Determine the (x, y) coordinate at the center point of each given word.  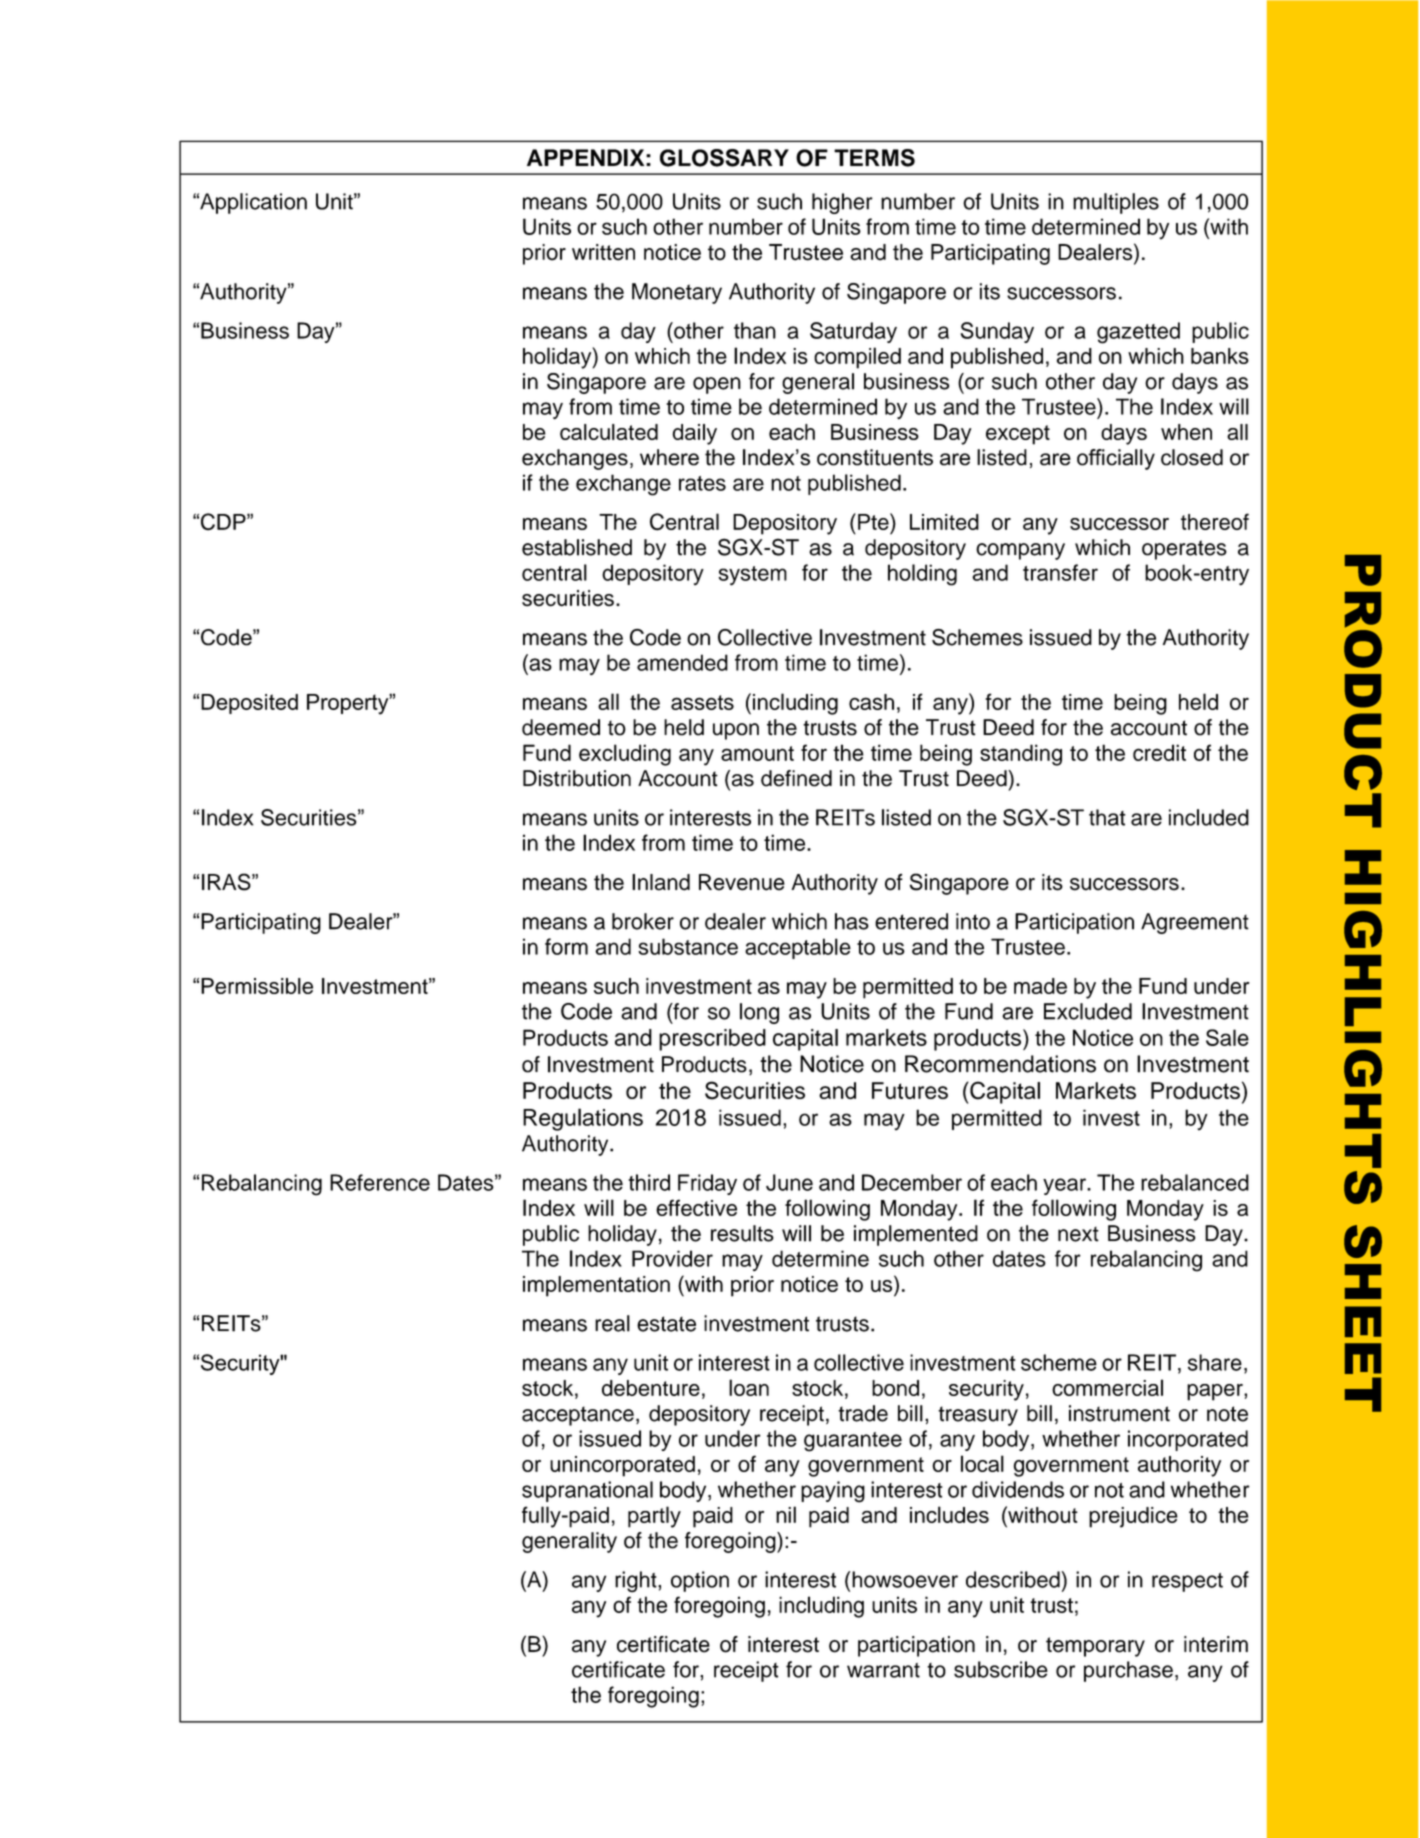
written (603, 252)
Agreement (1195, 923)
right (637, 1582)
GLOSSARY (724, 158)
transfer (1060, 572)
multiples (1116, 203)
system (753, 576)
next (1078, 1234)
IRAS (227, 882)
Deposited (249, 704)
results (742, 1233)
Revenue (742, 882)
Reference (380, 1182)
